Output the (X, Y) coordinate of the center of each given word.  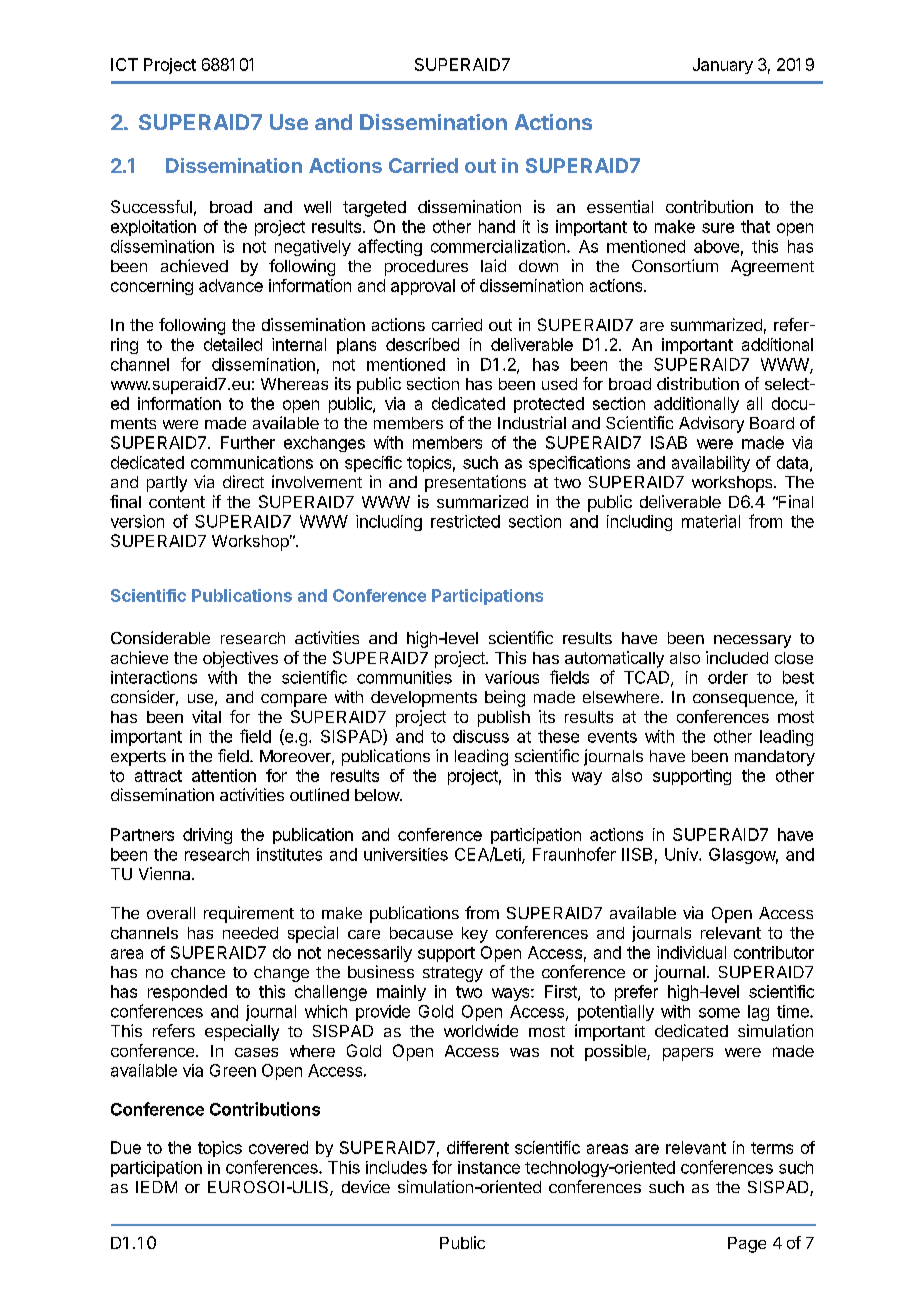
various (512, 677)
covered (278, 1147)
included (737, 657)
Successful (151, 206)
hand (497, 226)
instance (489, 1167)
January (723, 66)
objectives (240, 659)
